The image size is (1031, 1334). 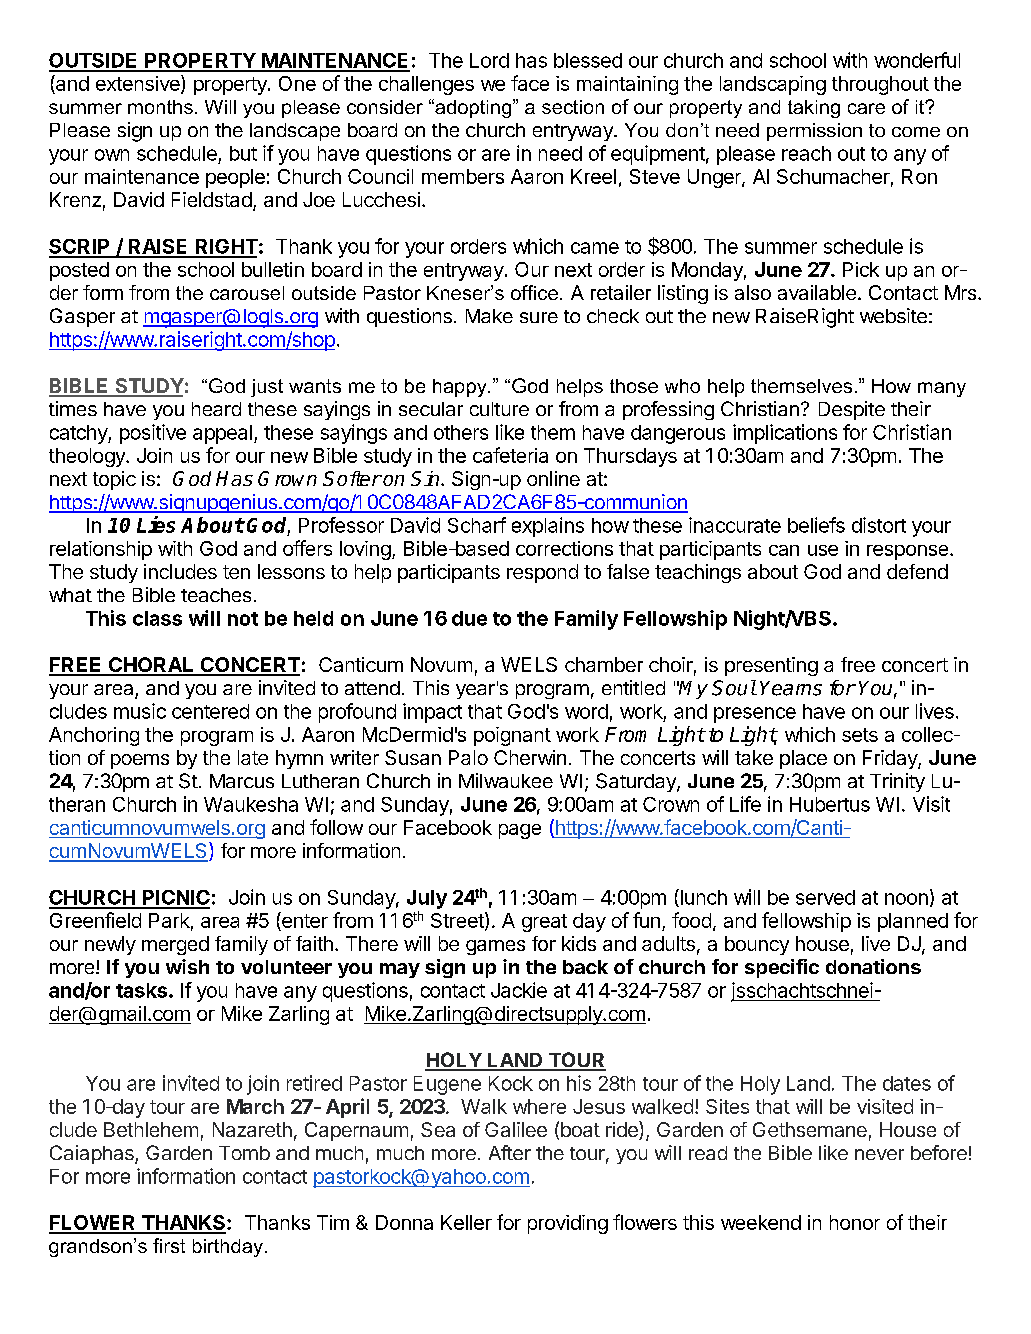 What do you see at coordinates (855, 1222) in the screenshot?
I see `honor` at bounding box center [855, 1222].
